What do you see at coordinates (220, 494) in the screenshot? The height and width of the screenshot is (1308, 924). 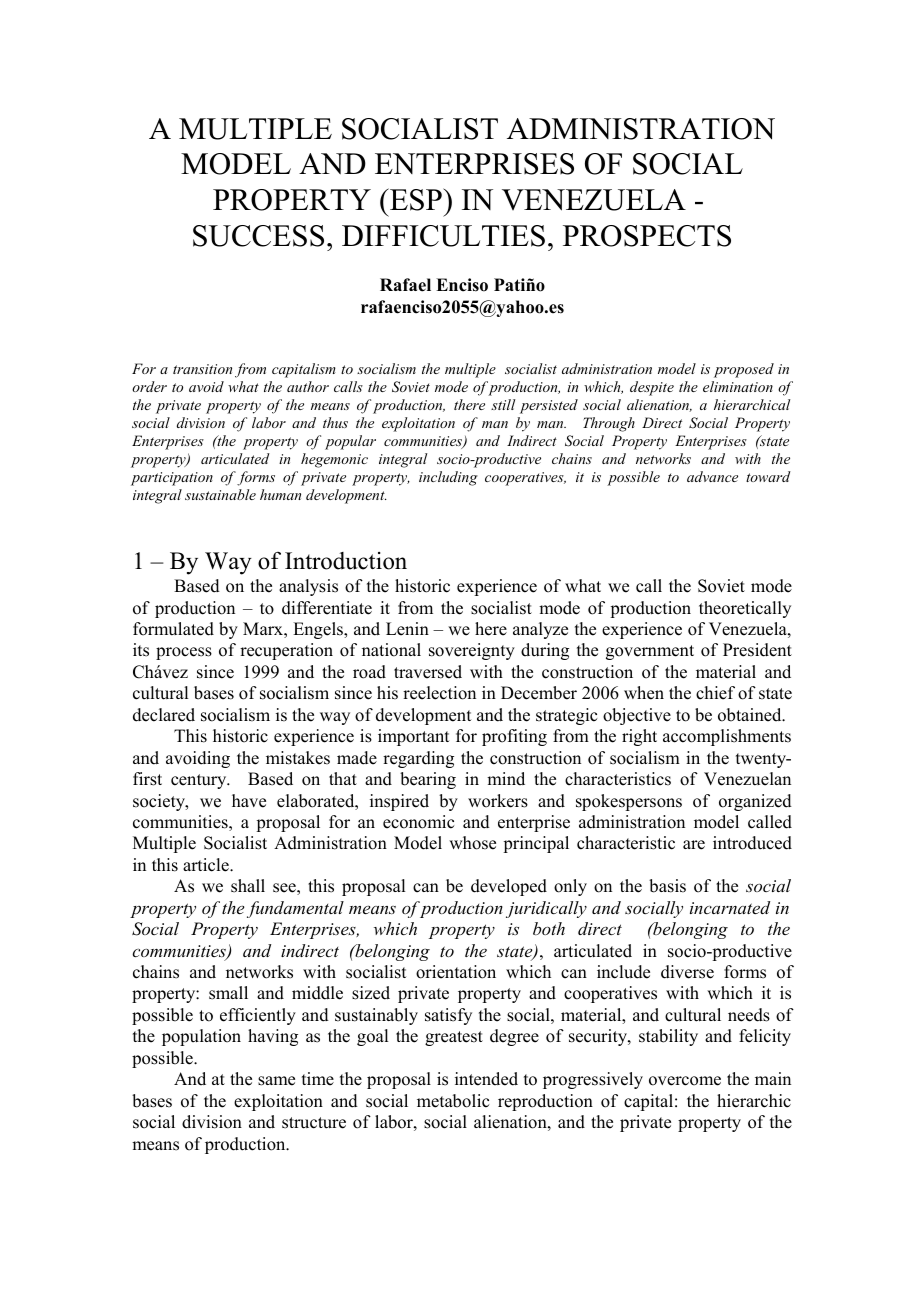 I see `sustainable` at bounding box center [220, 494].
